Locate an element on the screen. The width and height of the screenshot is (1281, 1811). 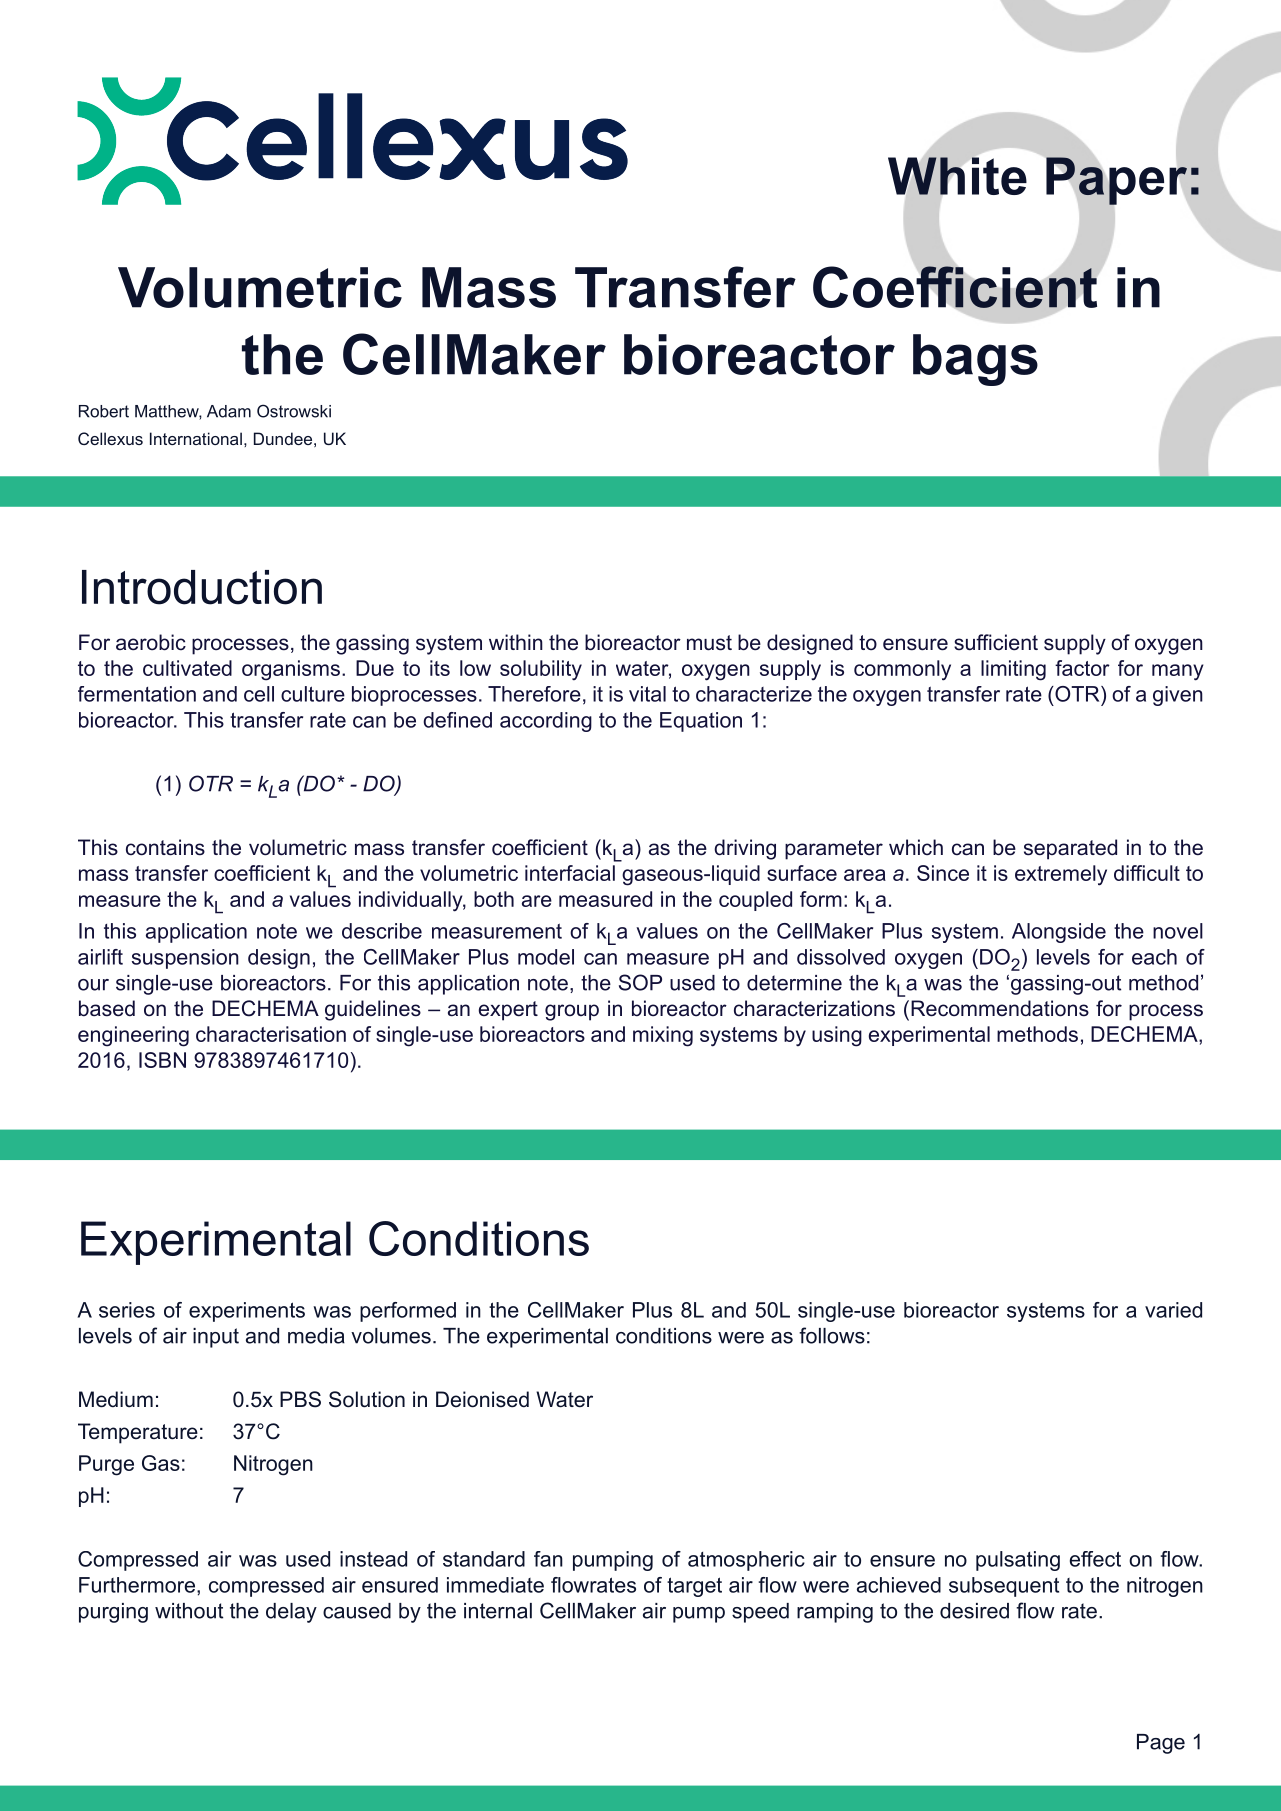
target is located at coordinates (694, 1587).
